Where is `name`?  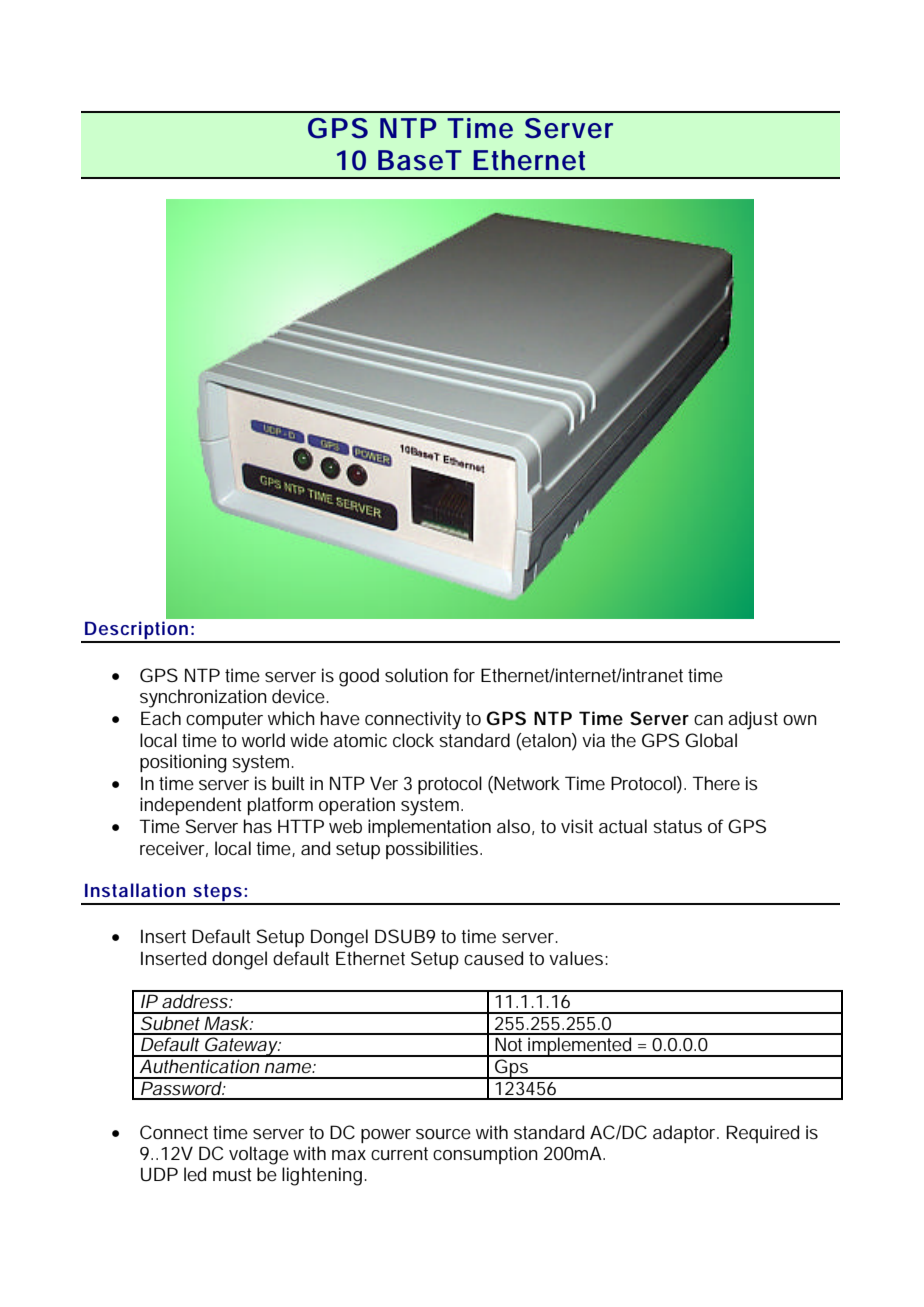 name is located at coordinates (289, 1068).
